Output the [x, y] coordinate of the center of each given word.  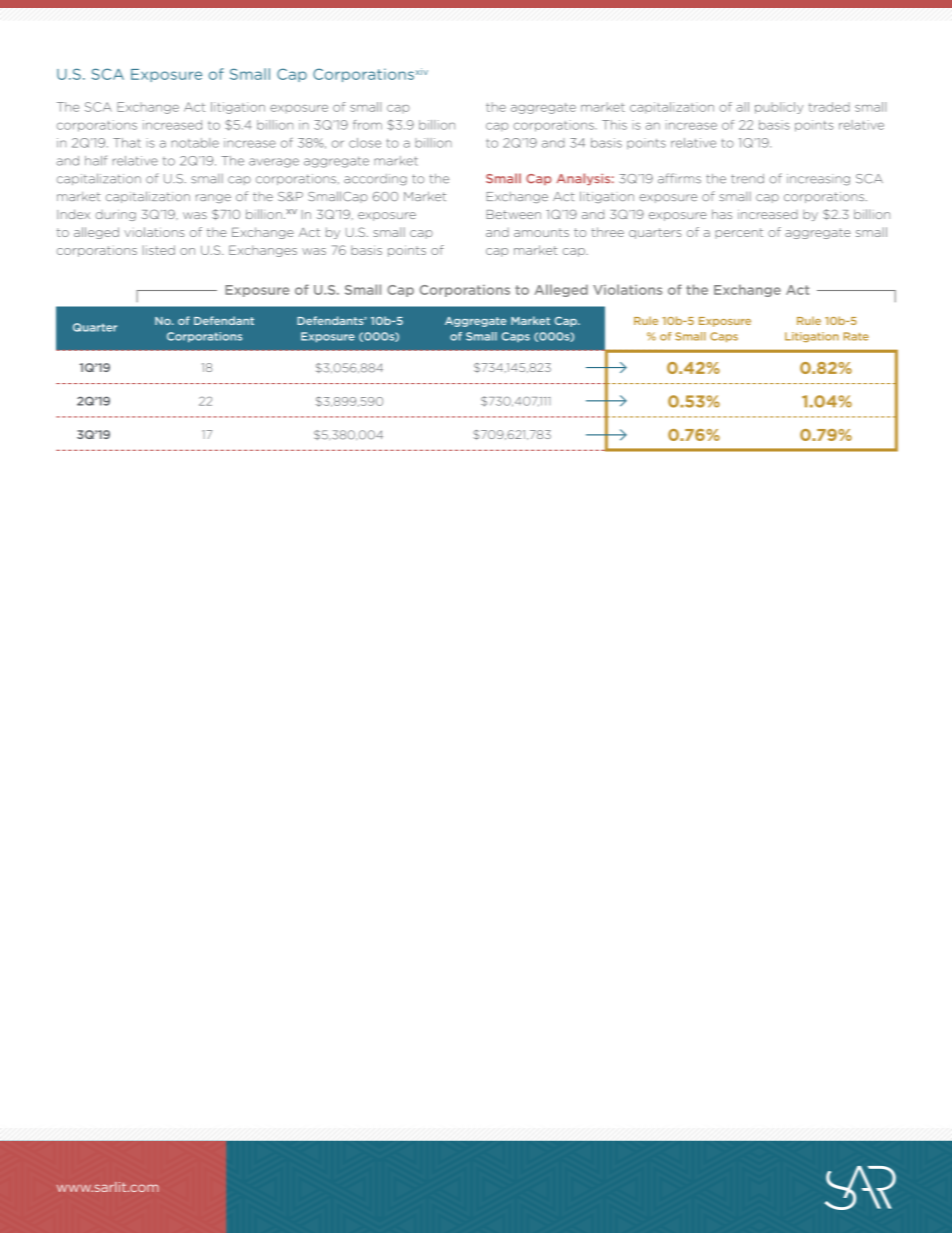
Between [514, 214]
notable [195, 143]
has [722, 214]
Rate [856, 336]
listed [159, 250]
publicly [779, 108]
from [367, 125]
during [115, 215]
